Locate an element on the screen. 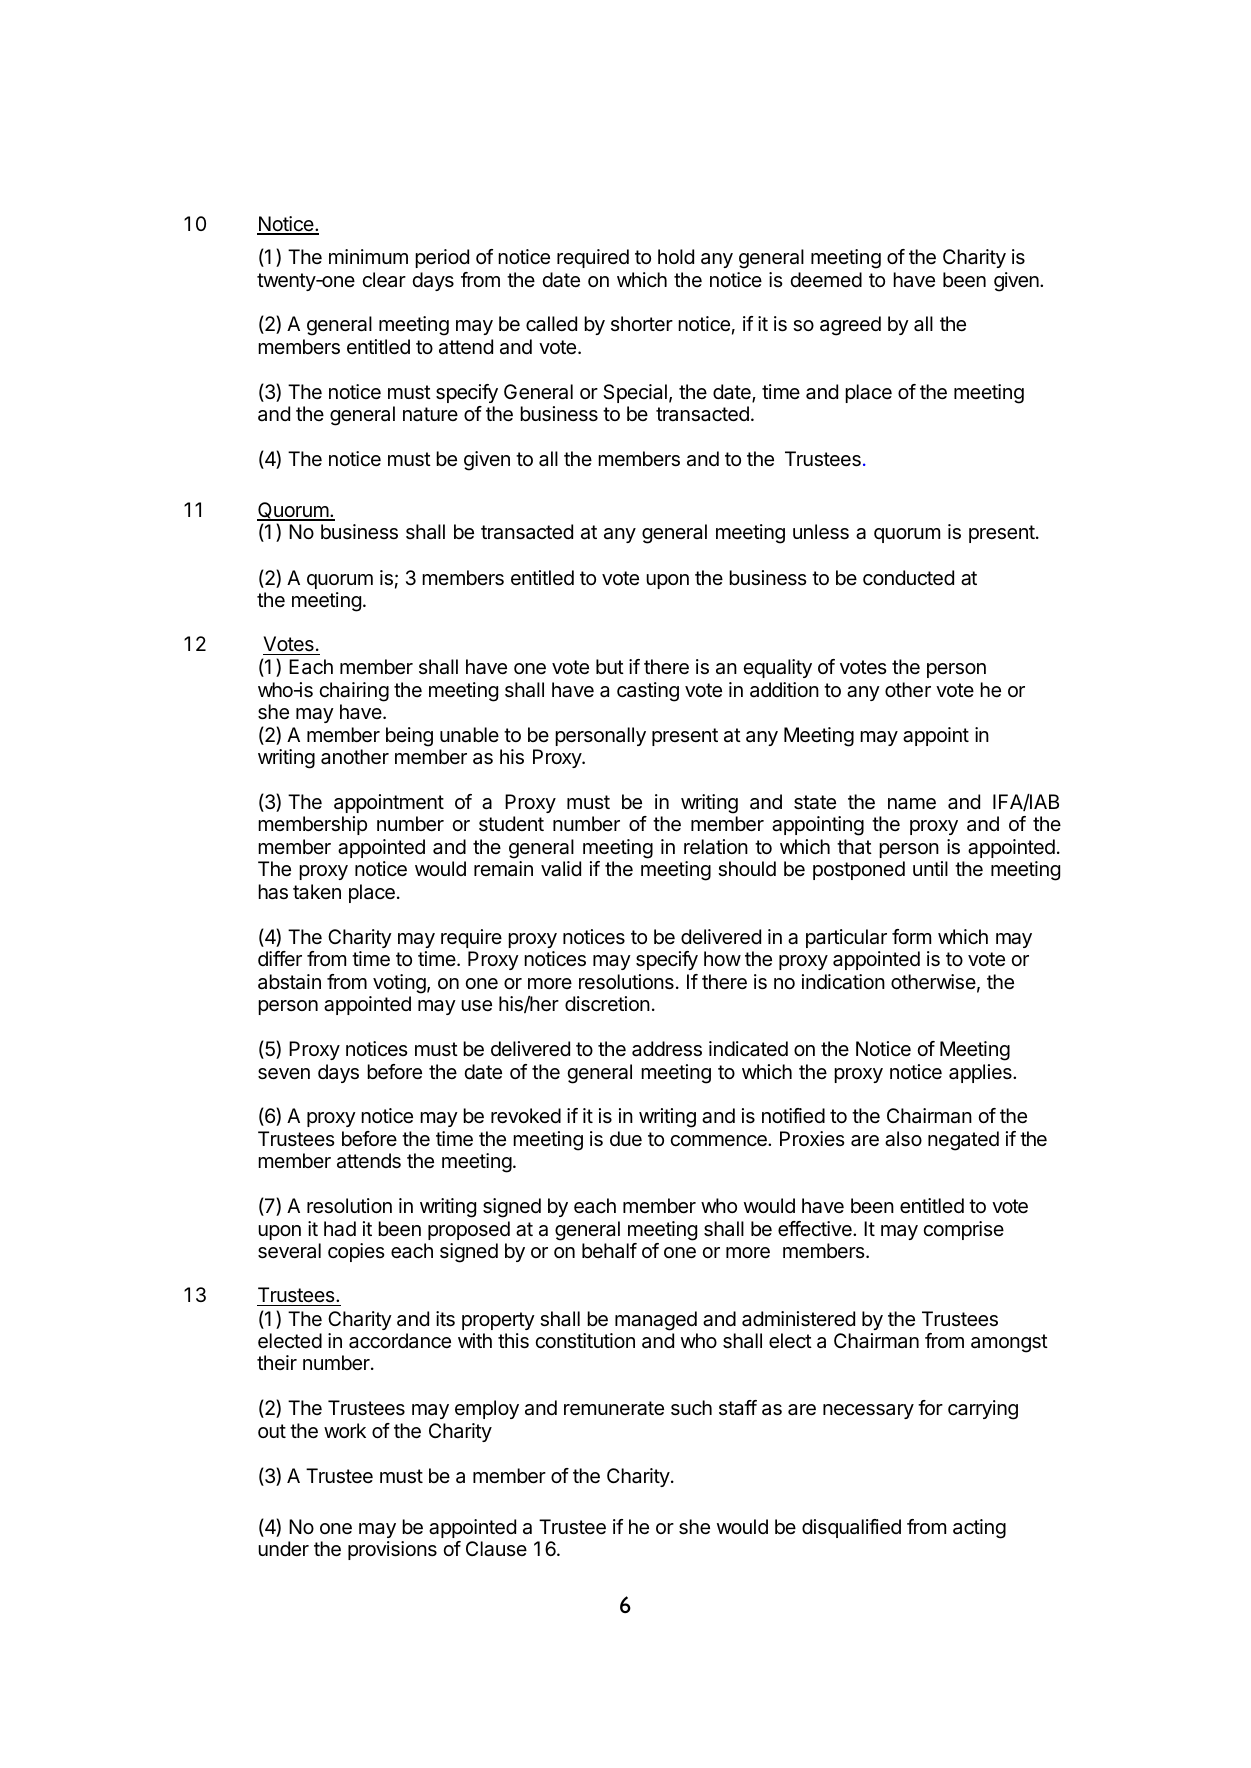 The width and height of the screenshot is (1251, 1768). chairing is located at coordinates (354, 692).
